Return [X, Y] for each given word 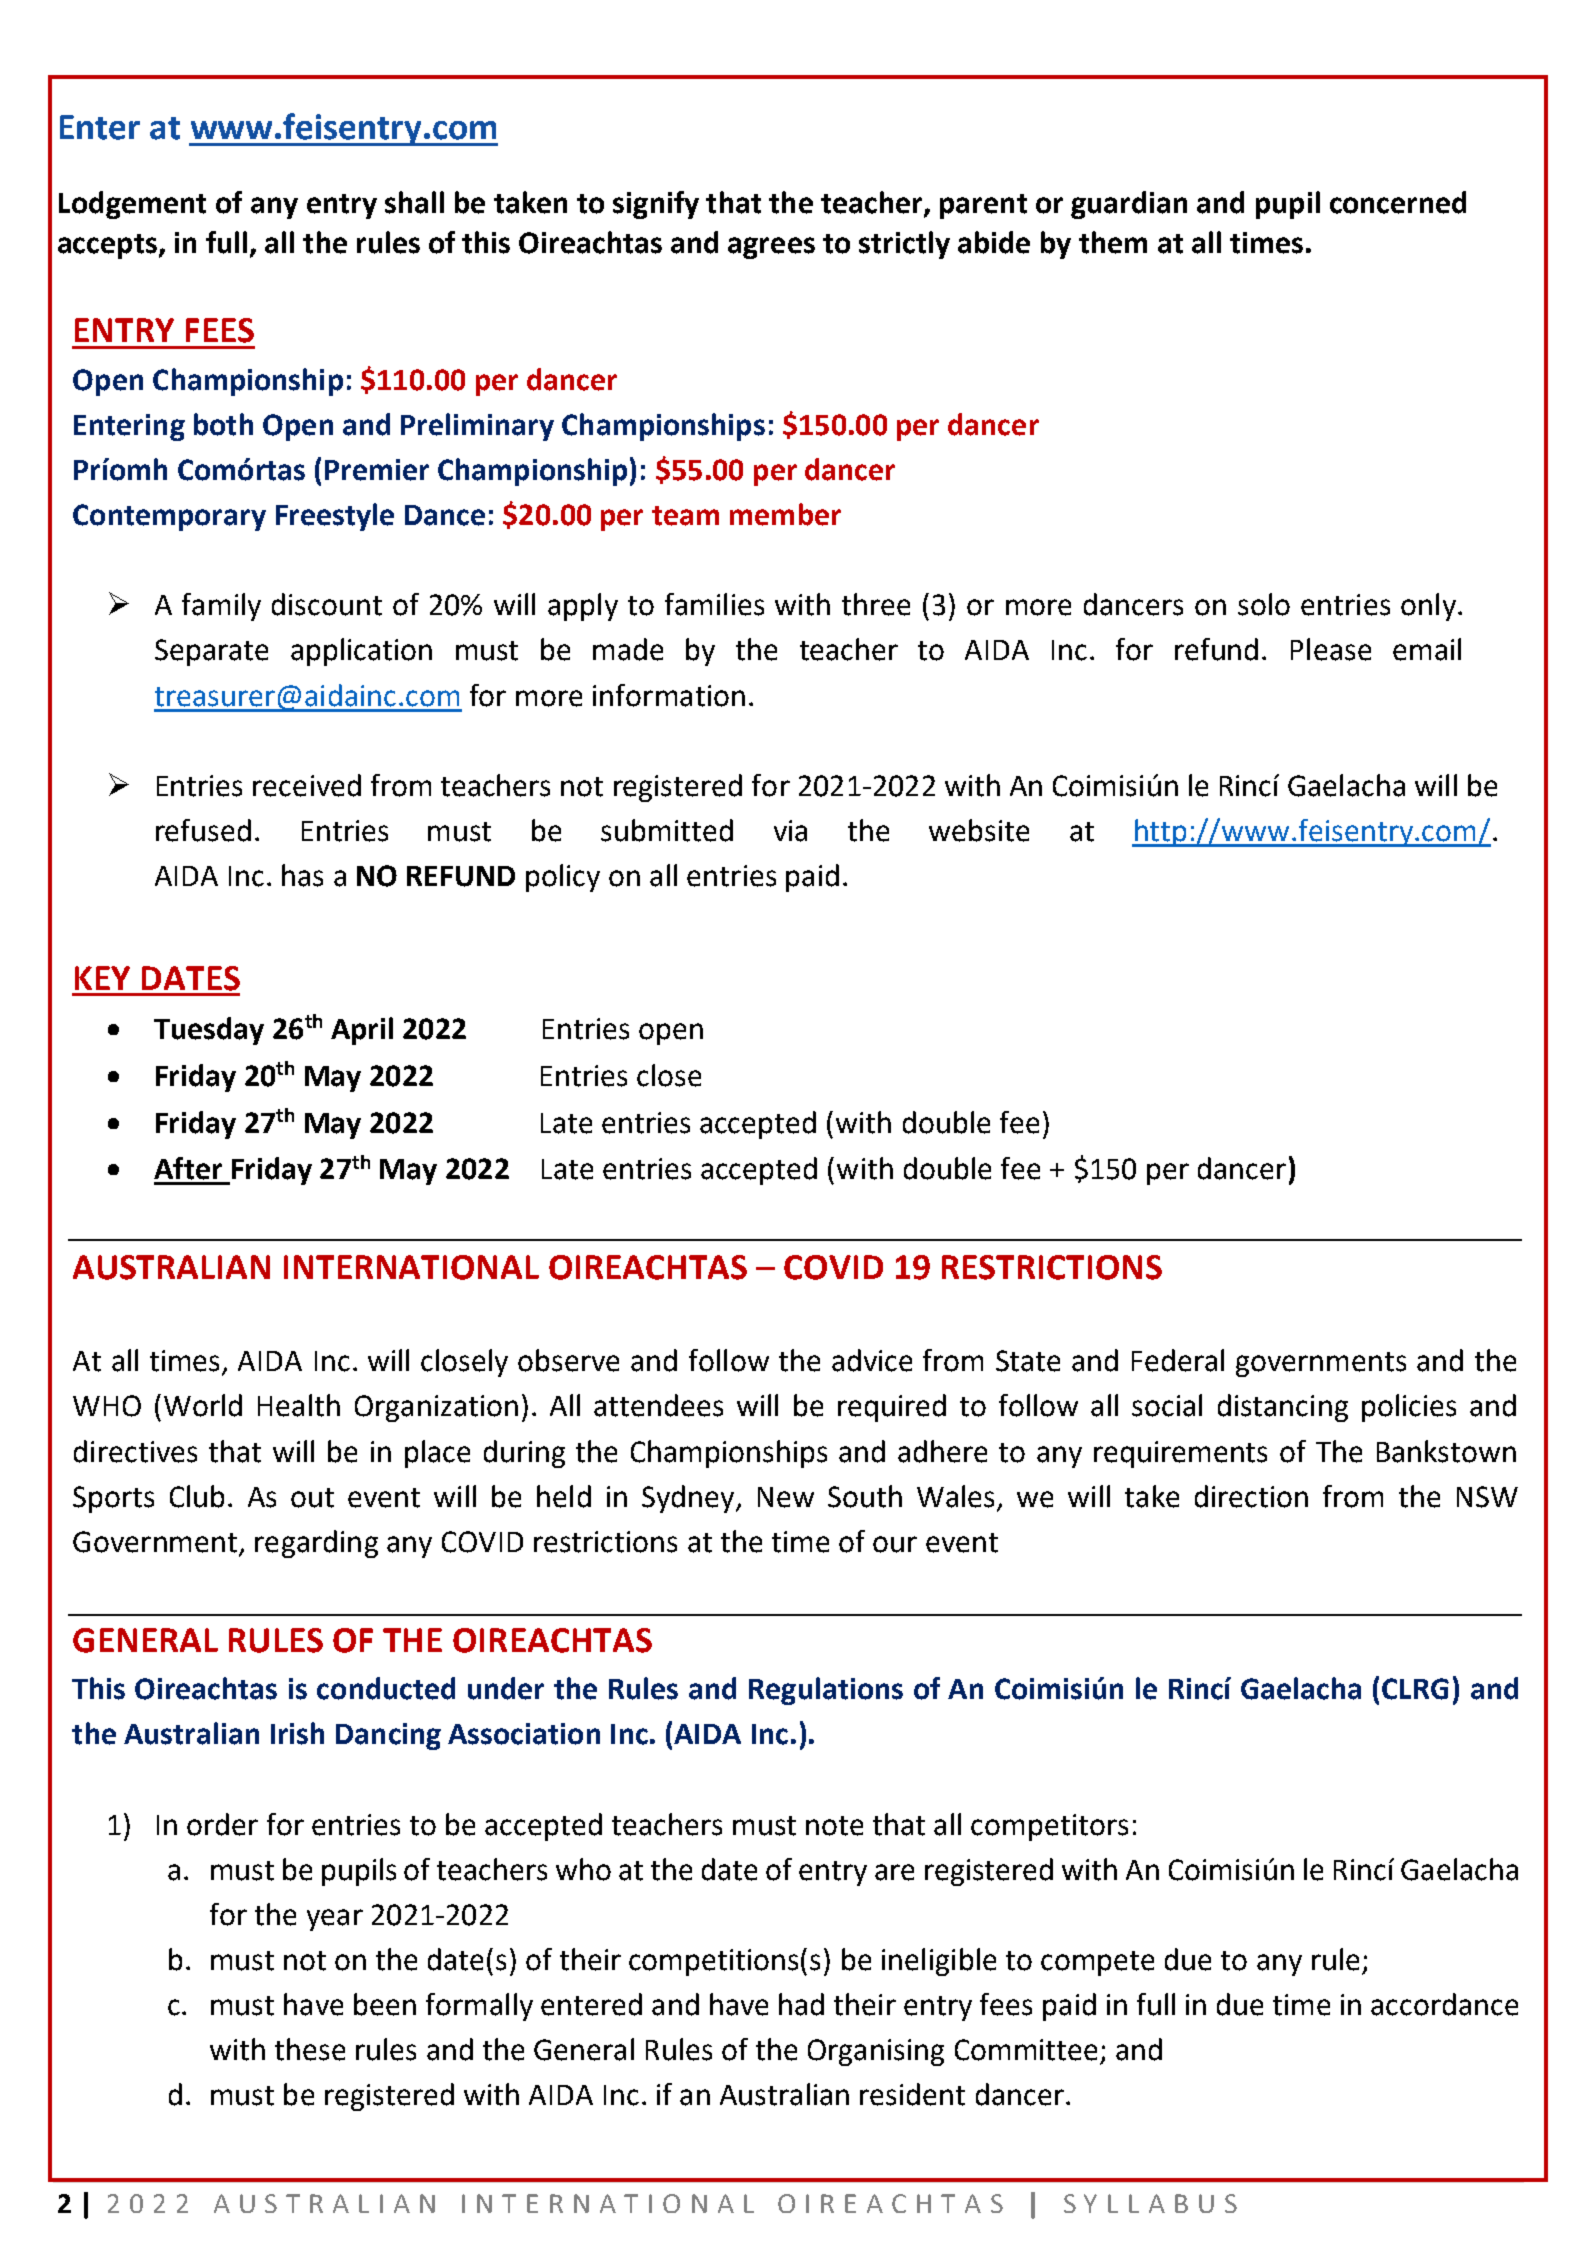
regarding [316, 1544]
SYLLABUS [1150, 2203]
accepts [107, 246]
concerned [1398, 202]
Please [1331, 649]
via [790, 831]
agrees [771, 248]
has [302, 875]
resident [912, 2094]
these [310, 2049]
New [786, 1497]
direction [1251, 1496]
